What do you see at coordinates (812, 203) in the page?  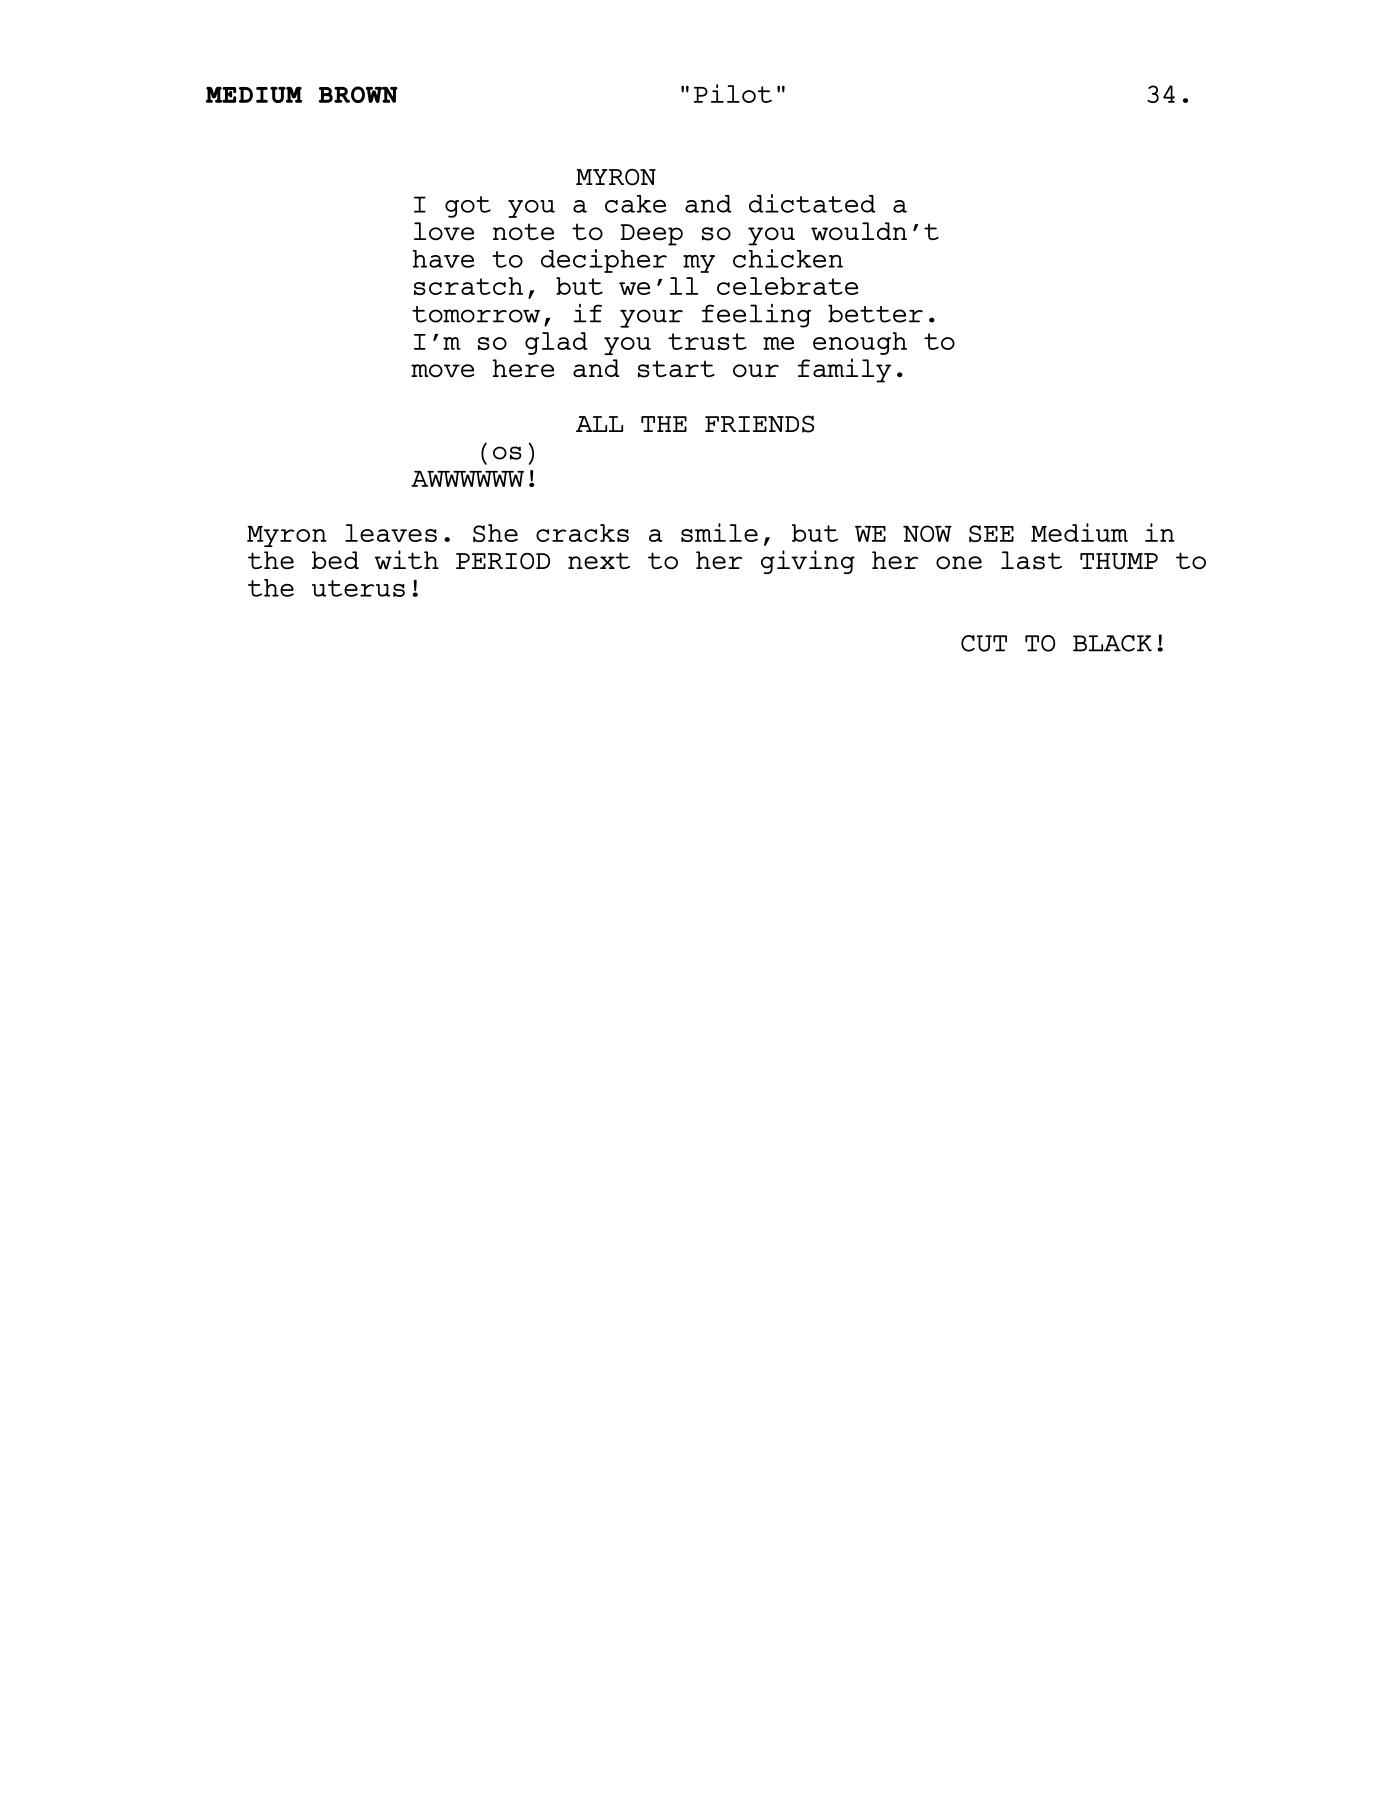 I see `dictated` at bounding box center [812, 203].
